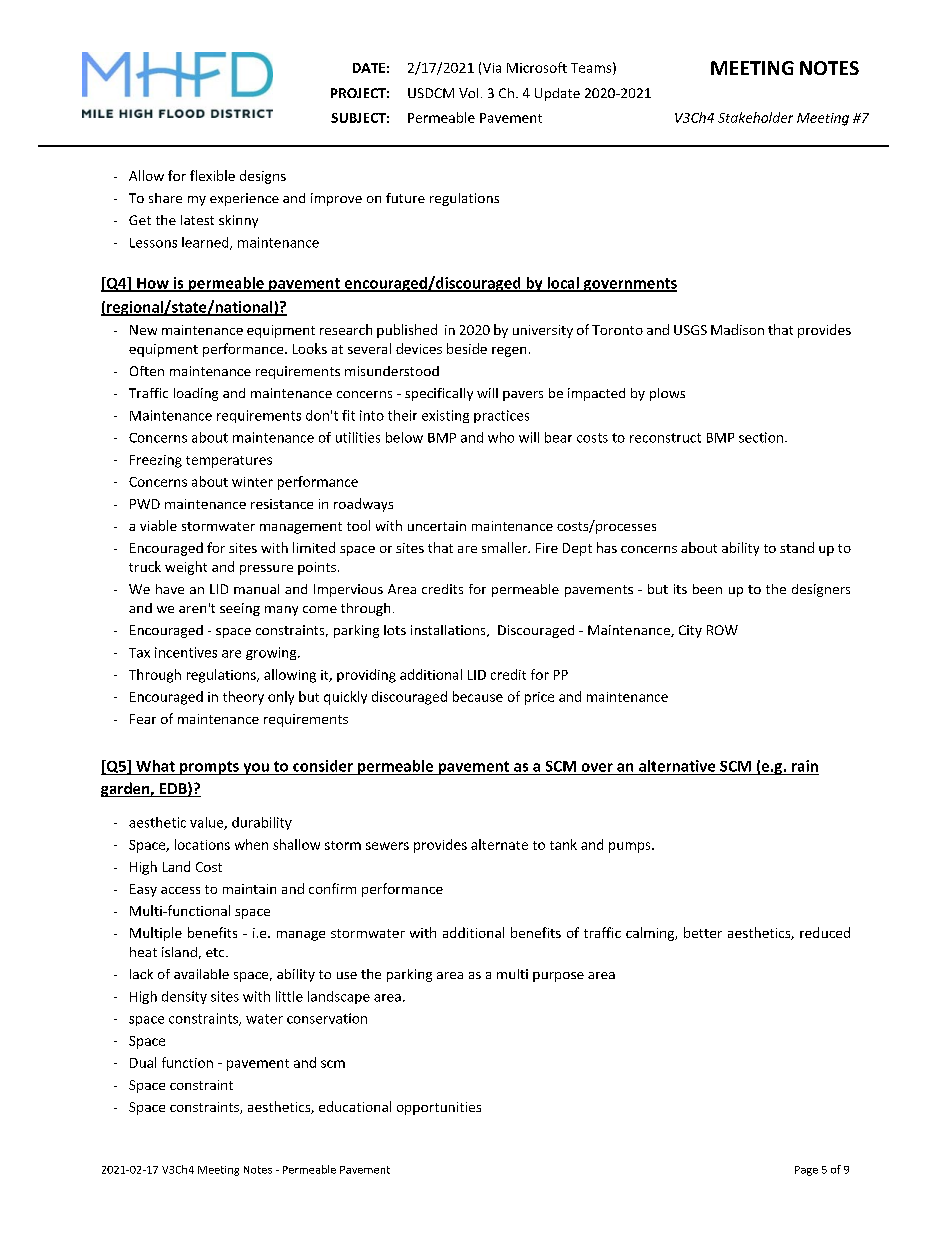  What do you see at coordinates (467, 348) in the screenshot?
I see `beside` at bounding box center [467, 348].
